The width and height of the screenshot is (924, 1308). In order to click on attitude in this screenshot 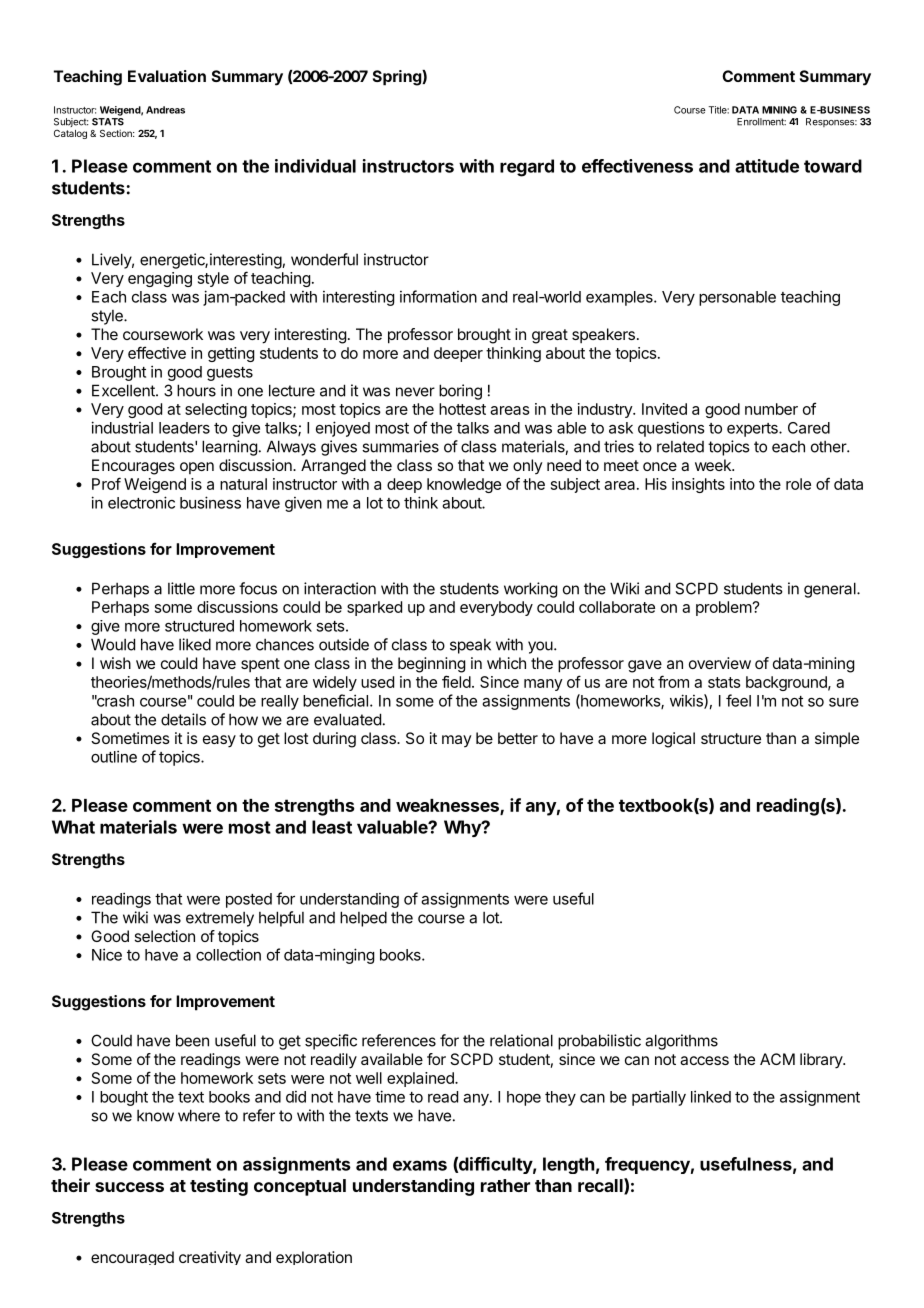, I will do `click(767, 166)`.
